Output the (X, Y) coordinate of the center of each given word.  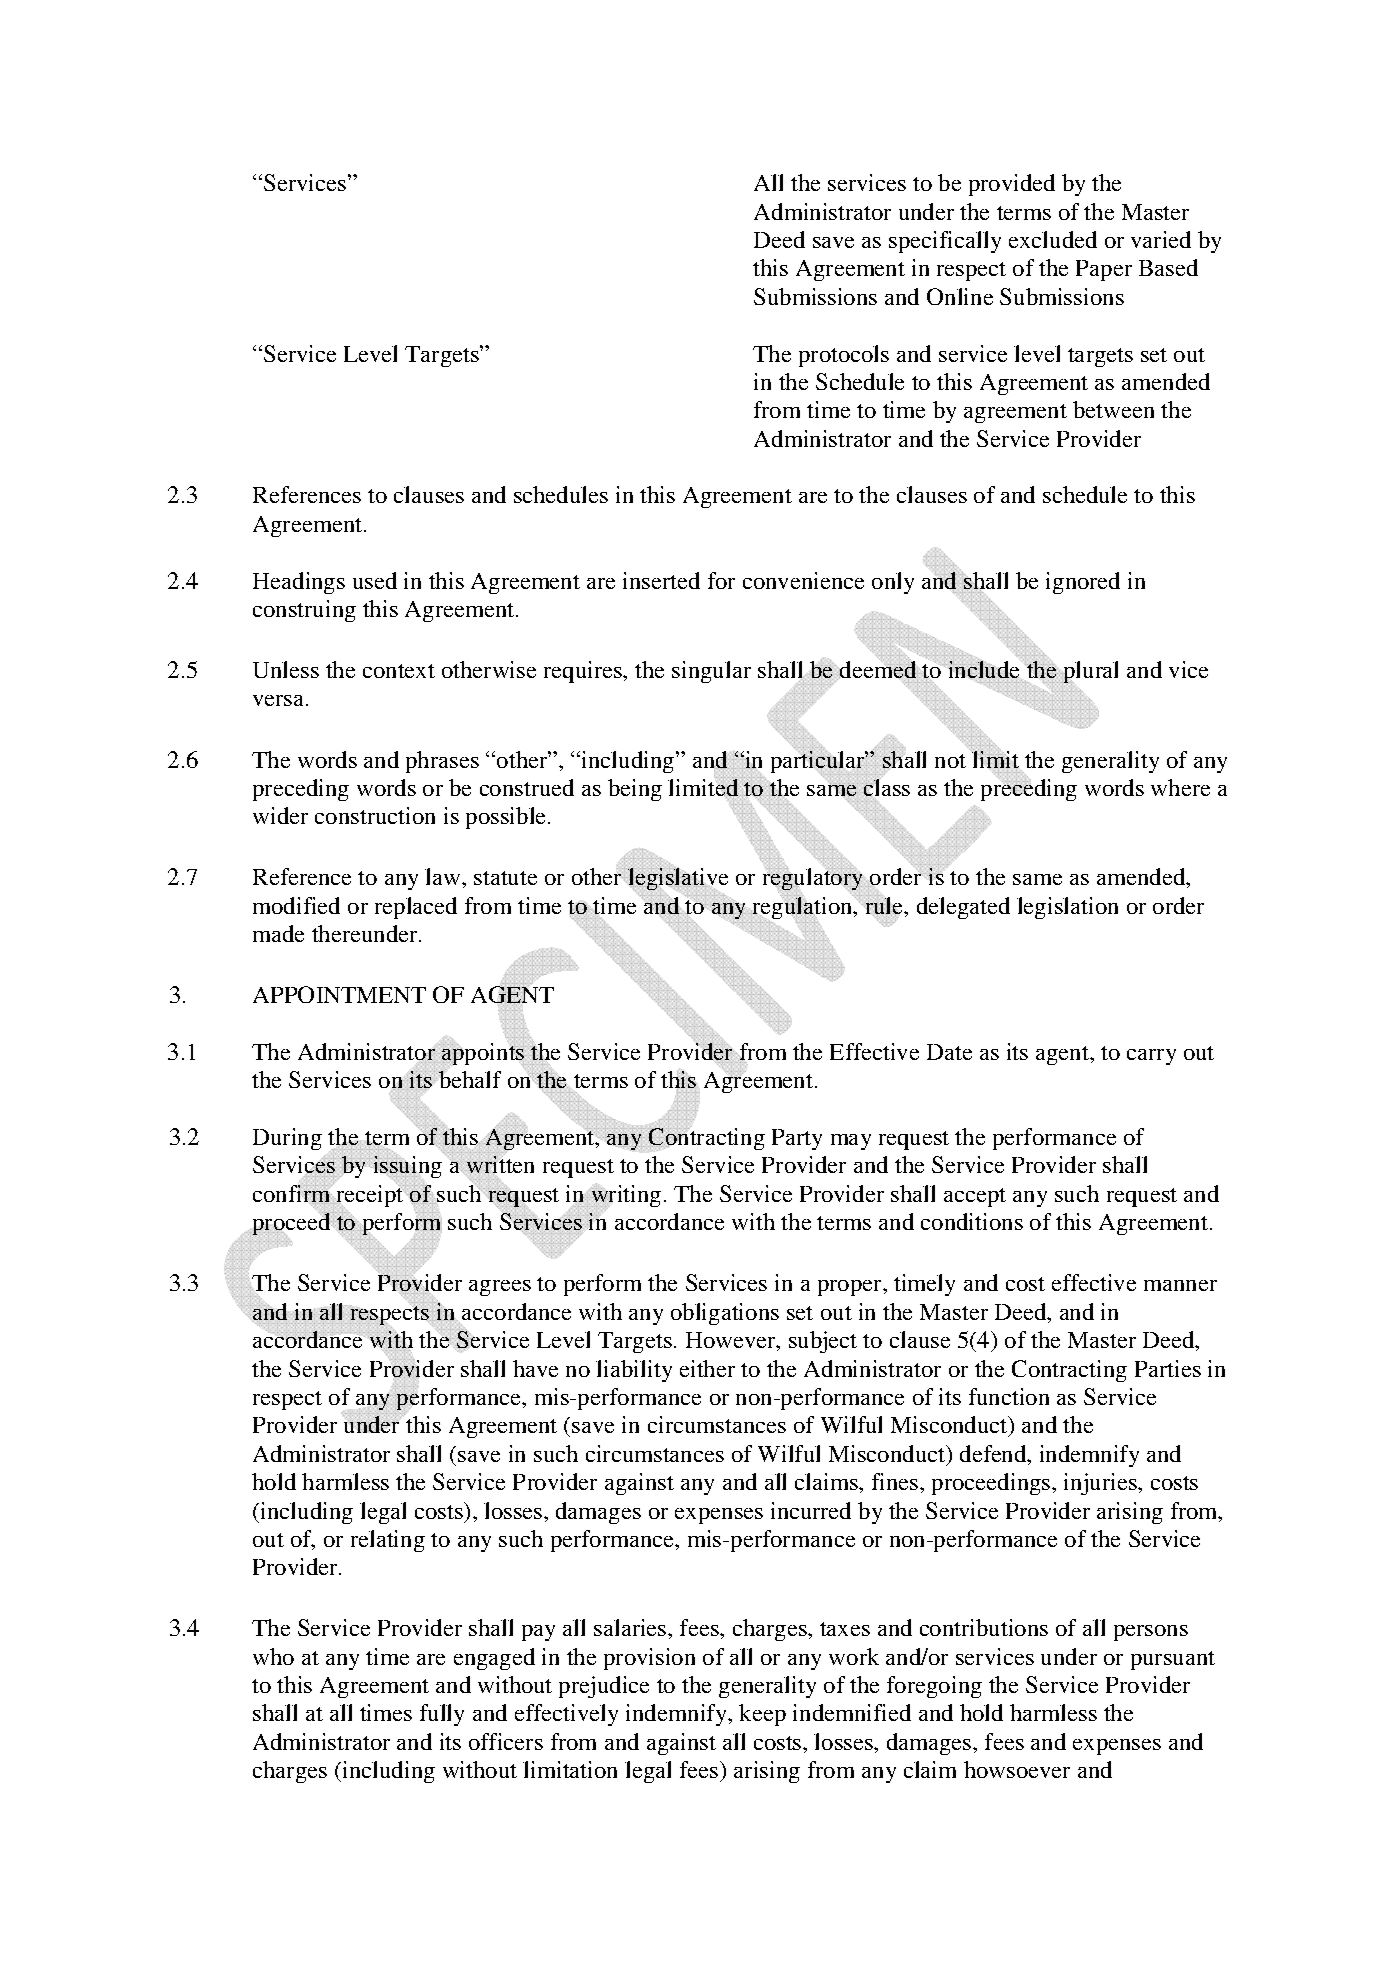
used (375, 580)
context (399, 671)
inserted (661, 580)
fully (442, 1715)
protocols (844, 356)
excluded (1053, 239)
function (1009, 1396)
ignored (1083, 583)
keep (762, 1715)
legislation (1067, 908)
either (707, 1368)
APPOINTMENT (339, 994)
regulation (803, 908)
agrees (500, 1288)
